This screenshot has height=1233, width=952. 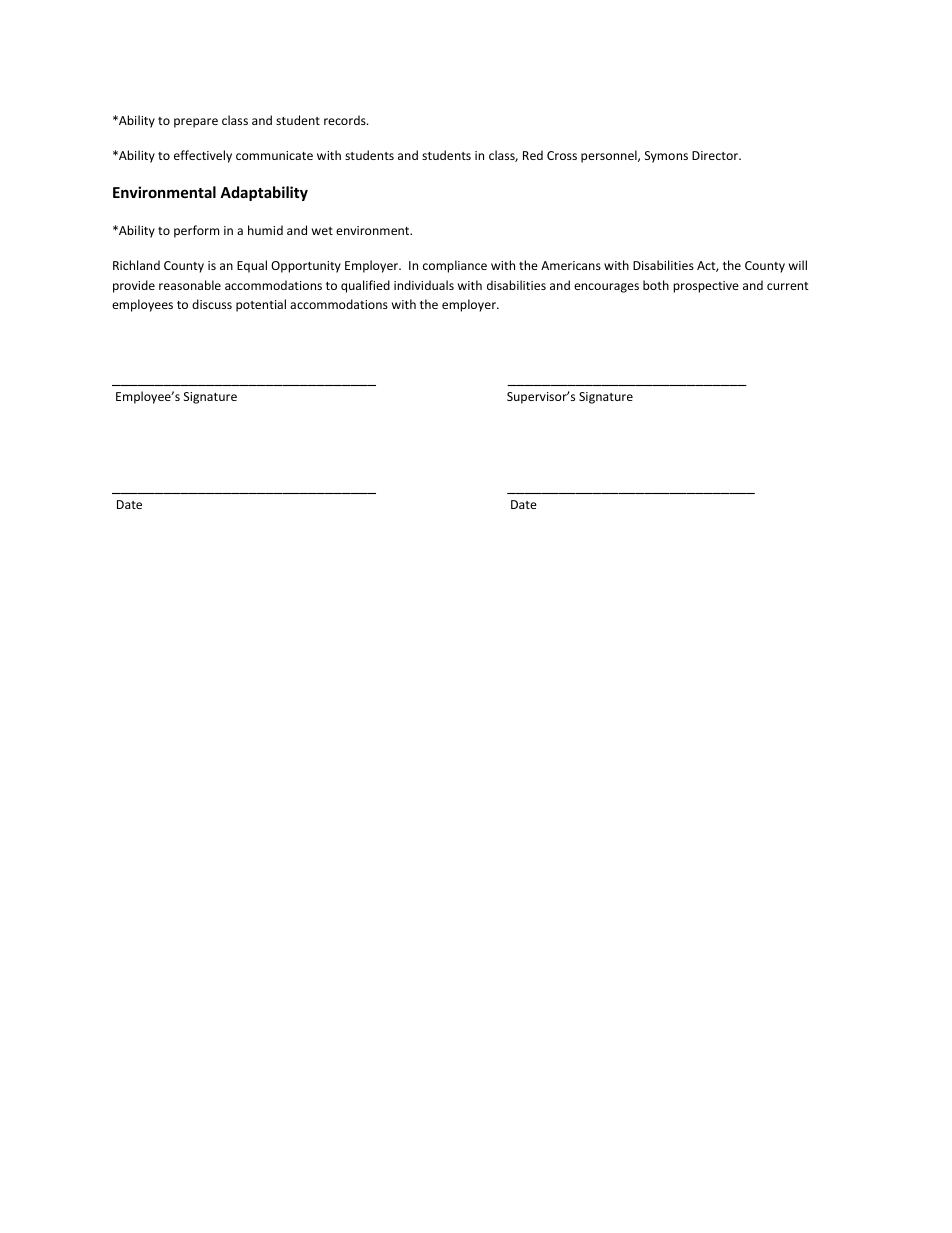 I want to click on Americans, so click(x=571, y=265).
